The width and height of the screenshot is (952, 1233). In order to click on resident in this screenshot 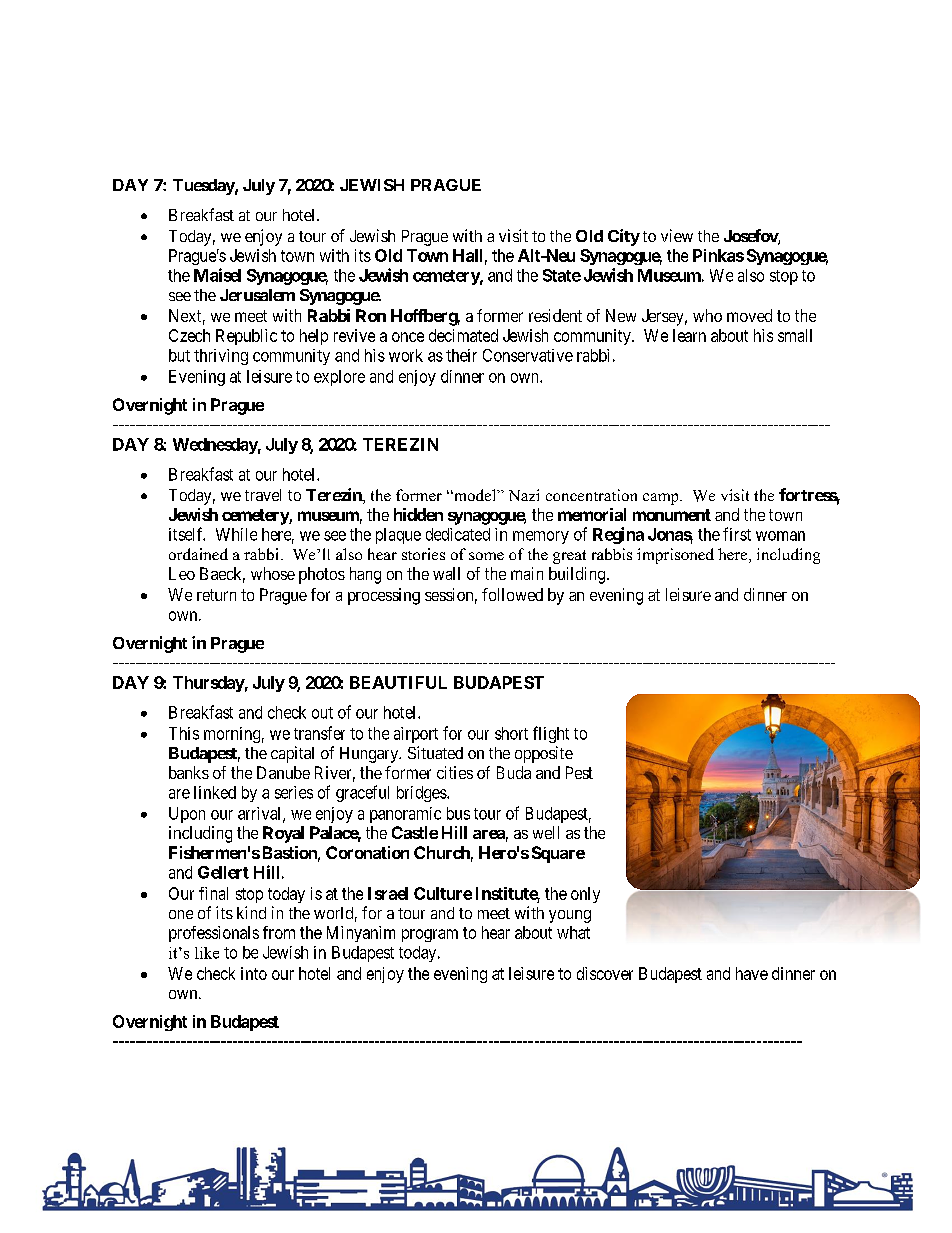, I will do `click(555, 315)`.
